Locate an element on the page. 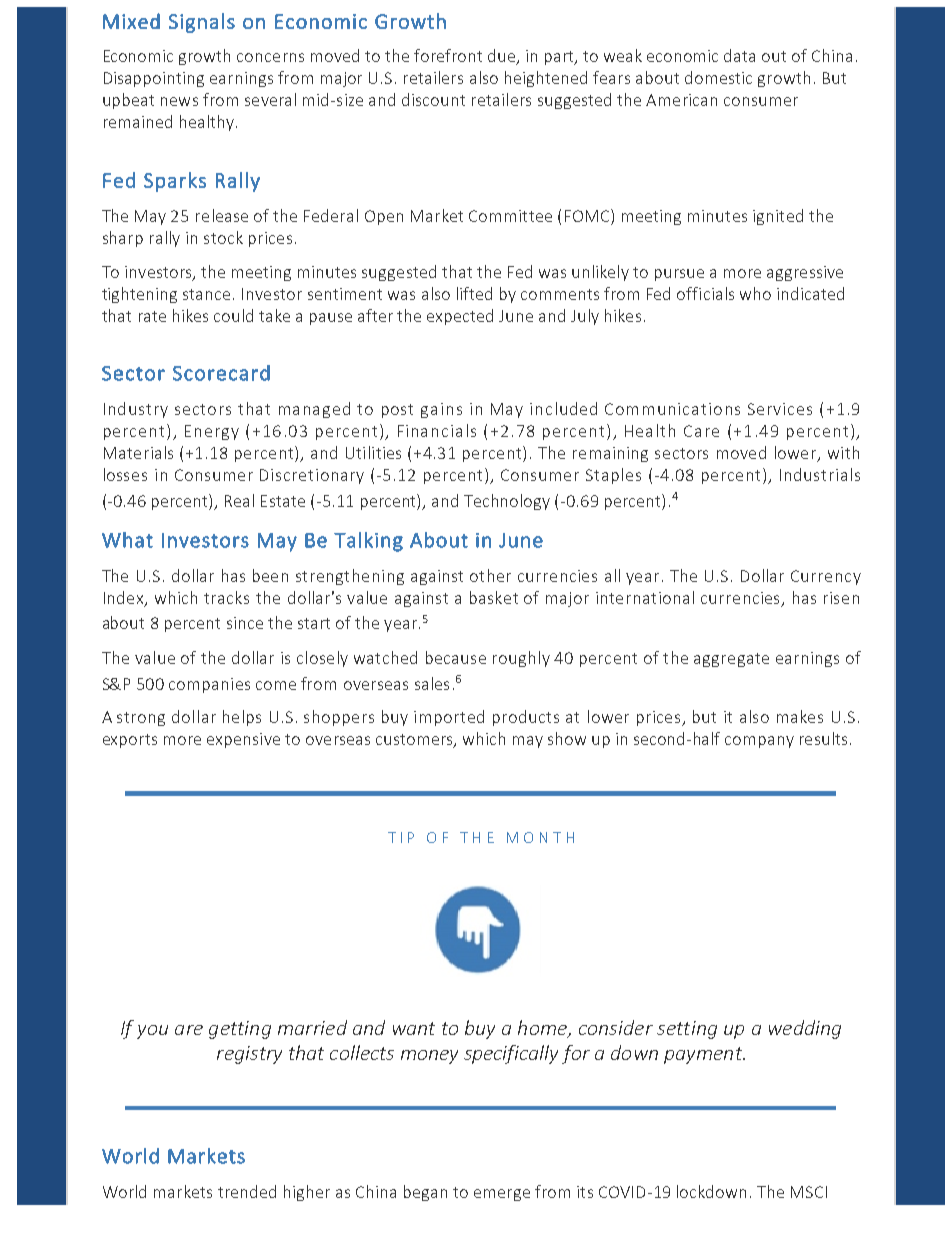 Image resolution: width=952 pixels, height=1233 pixels. company is located at coordinates (759, 742).
